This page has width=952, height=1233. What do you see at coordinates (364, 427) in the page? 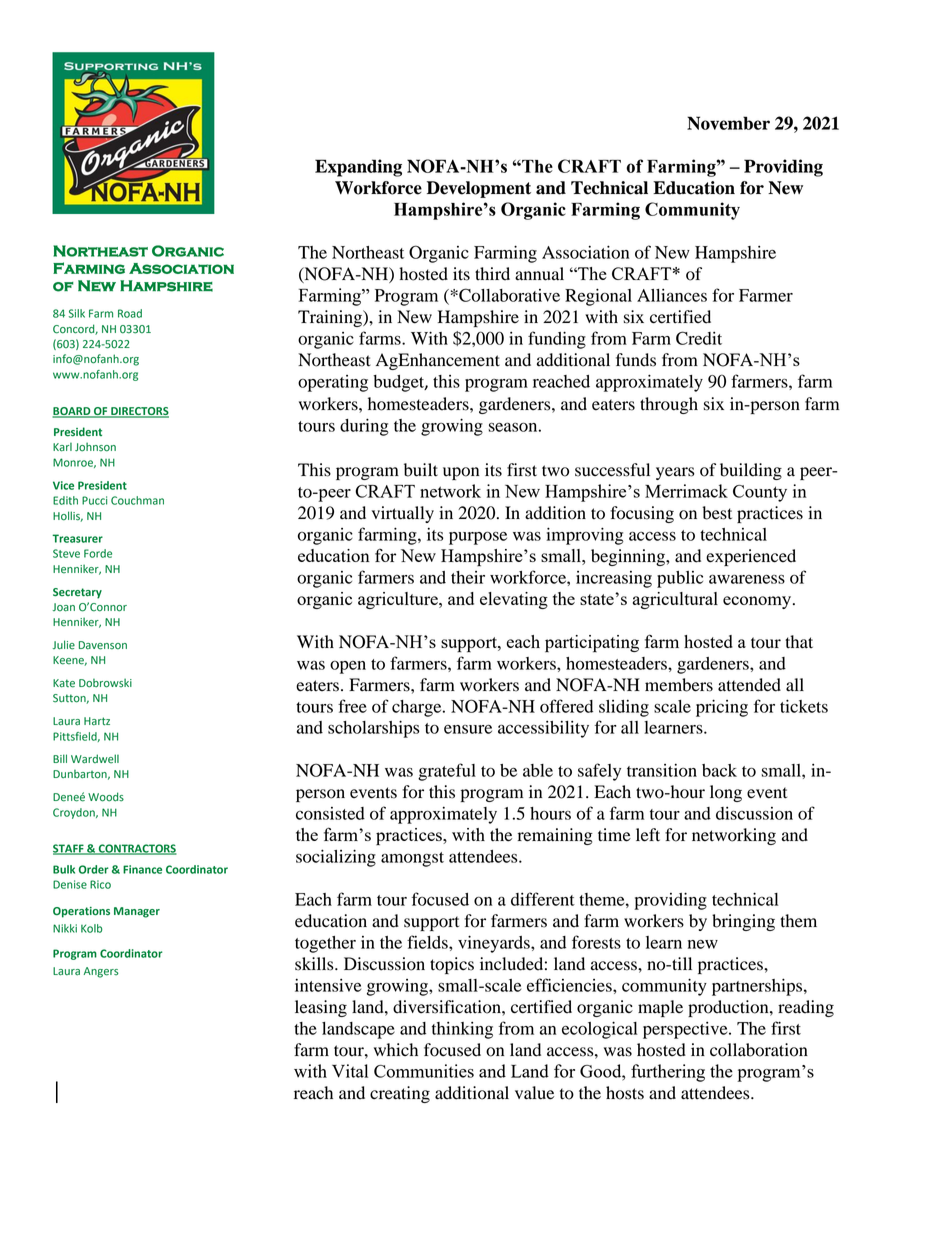
I see `during` at bounding box center [364, 427].
